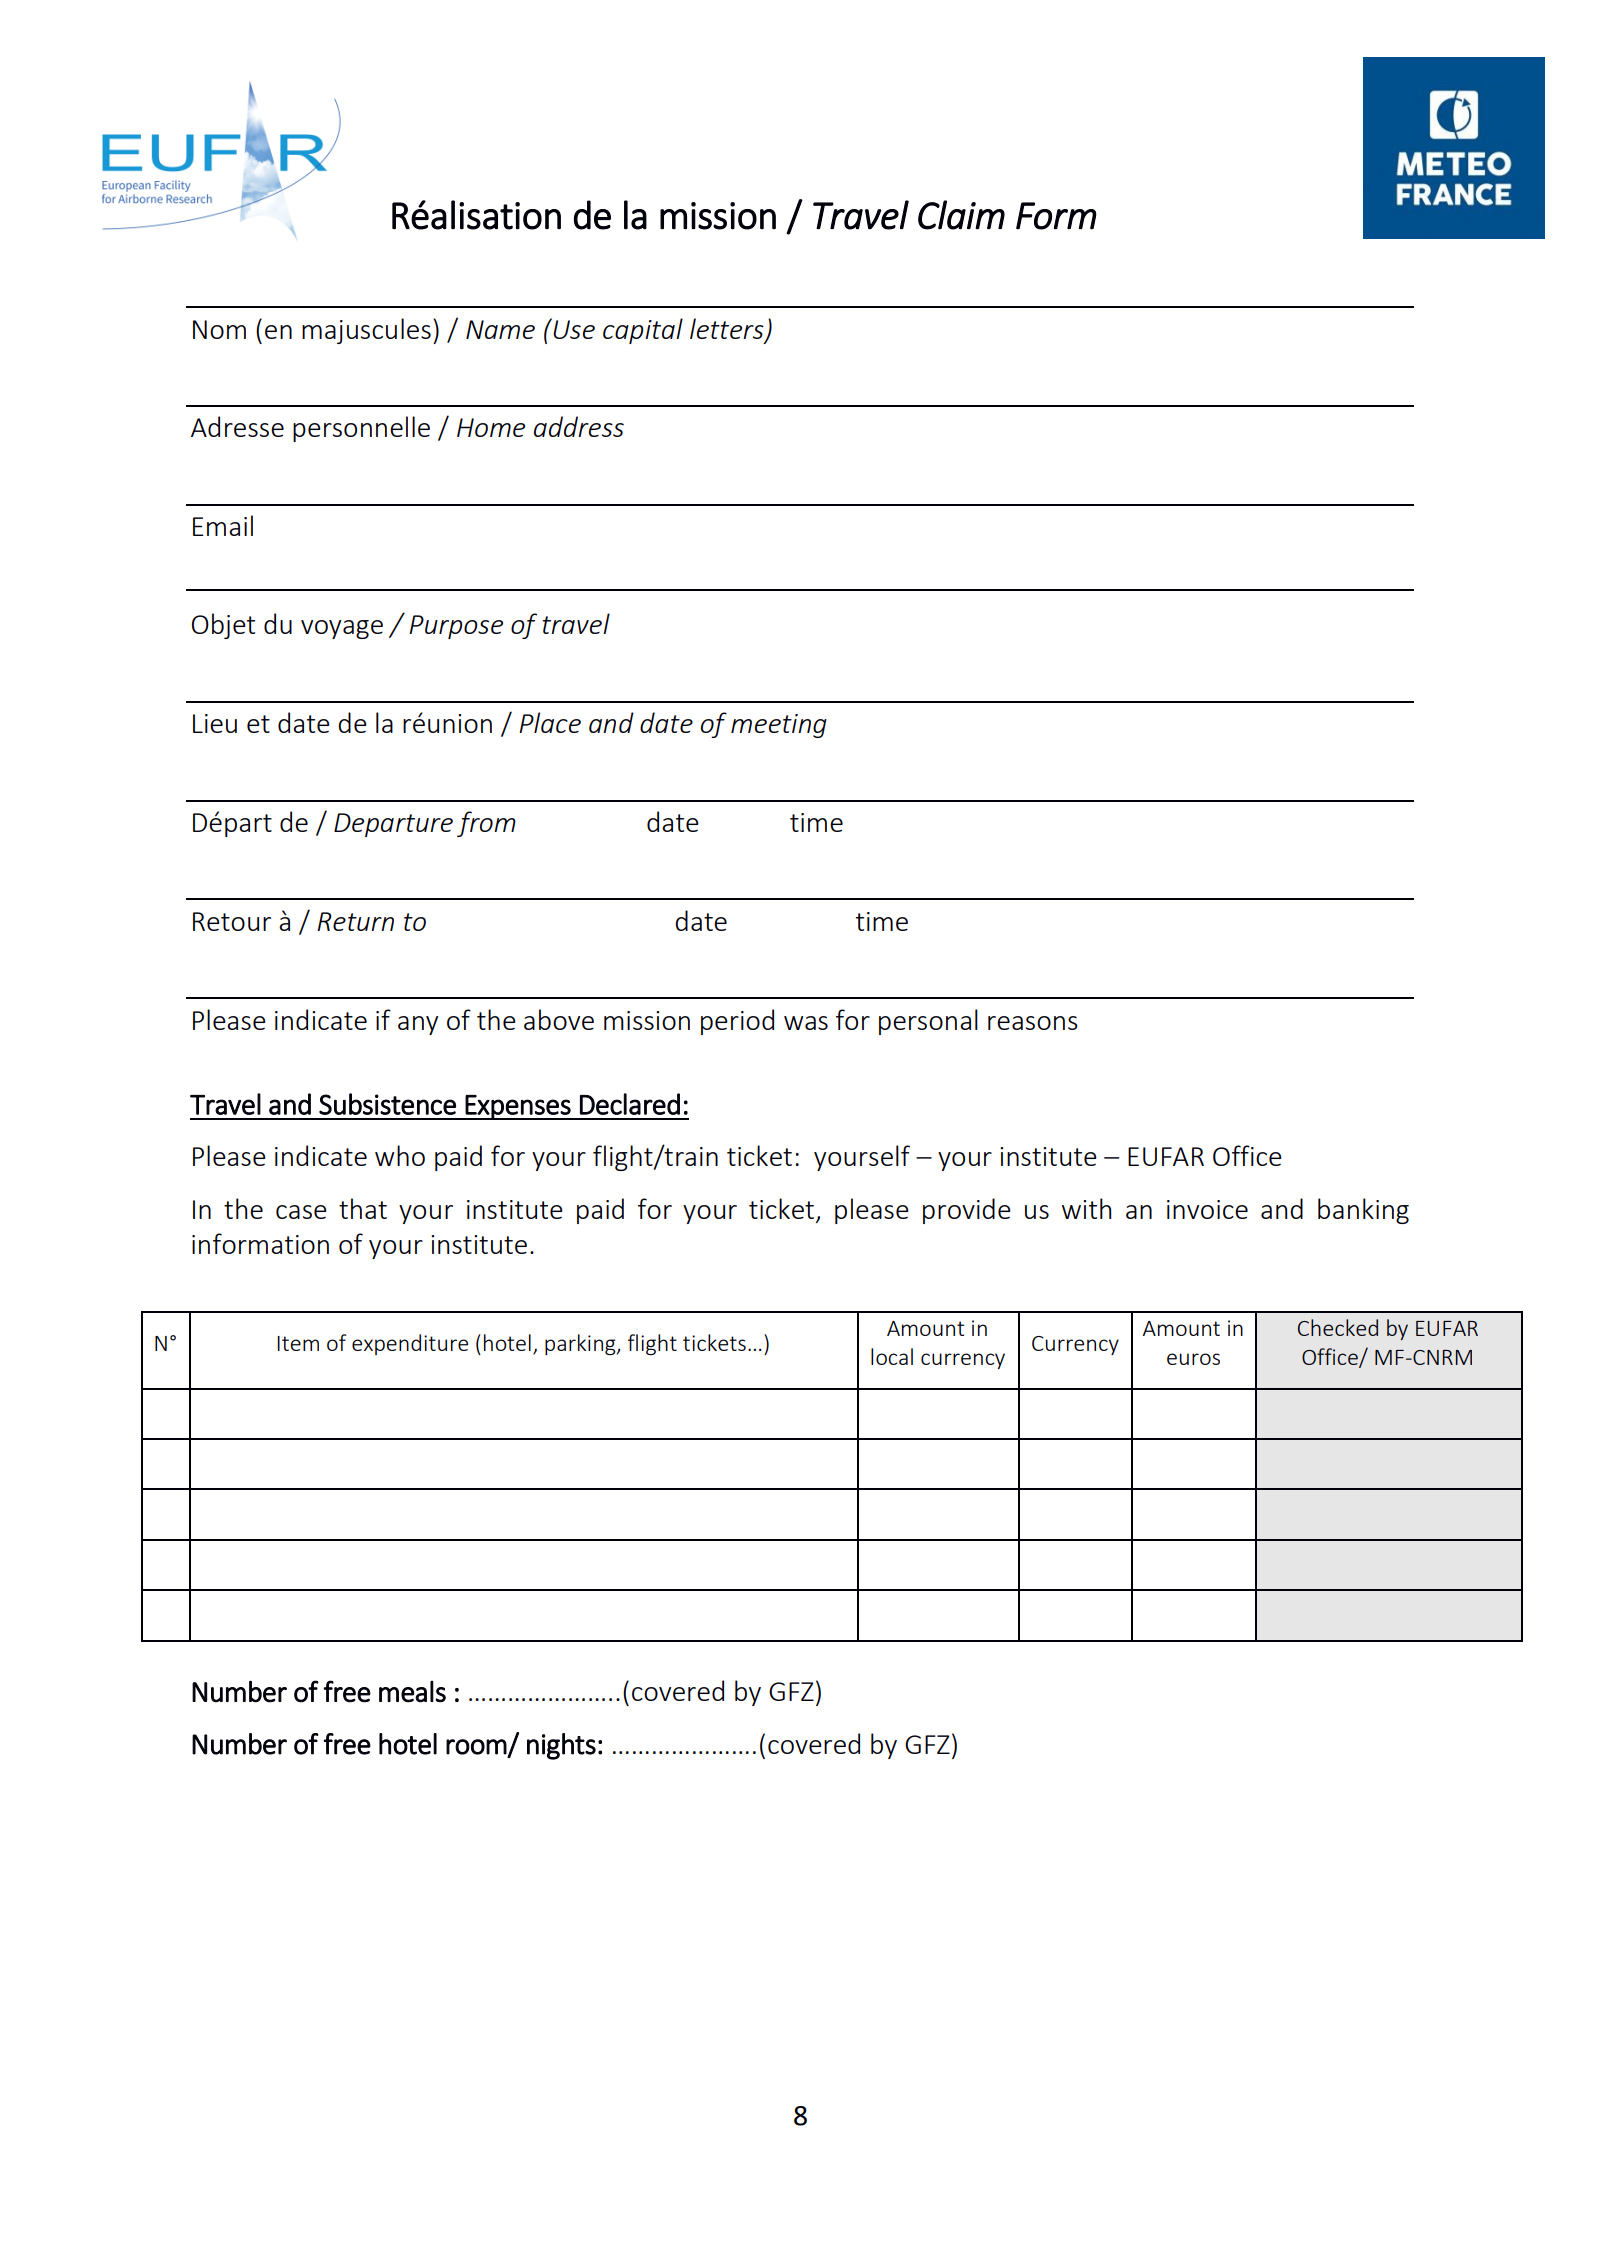 The image size is (1601, 2264). I want to click on Return, so click(355, 921).
